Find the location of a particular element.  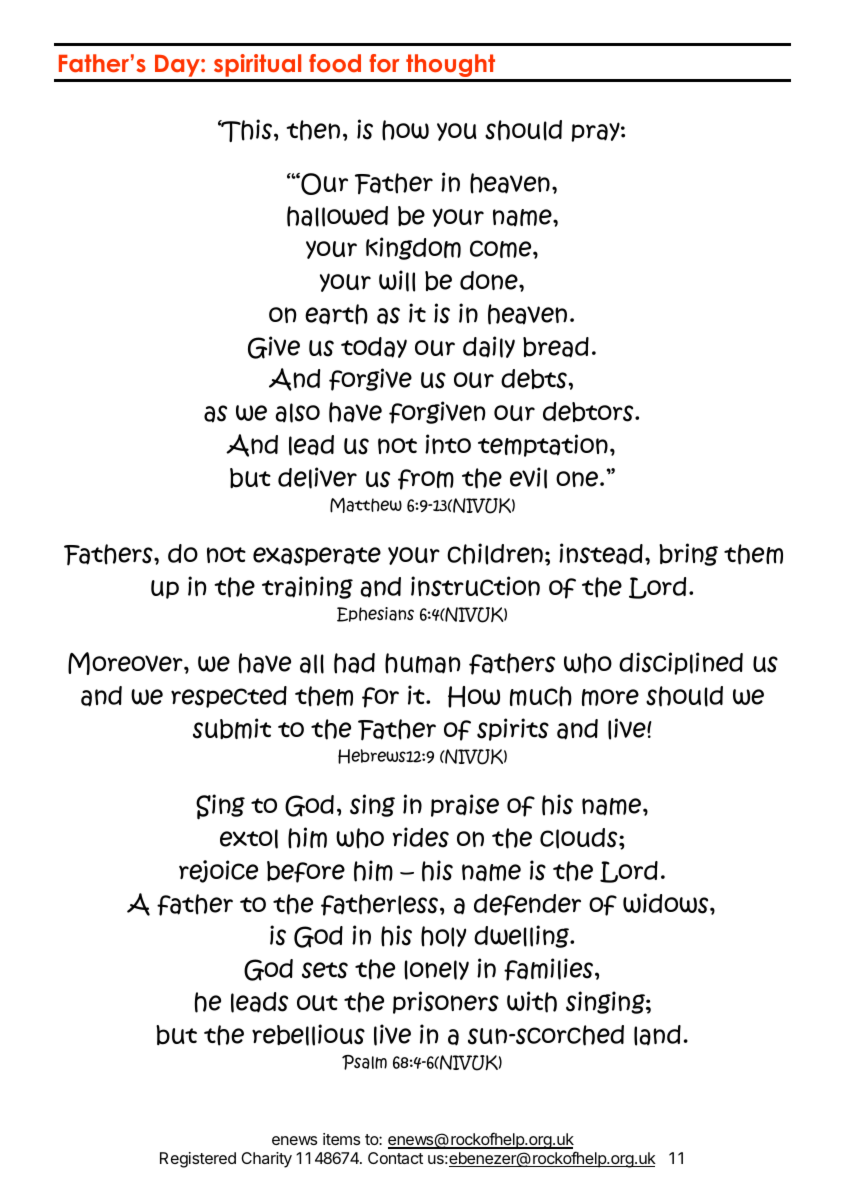

also is located at coordinates (297, 413).
